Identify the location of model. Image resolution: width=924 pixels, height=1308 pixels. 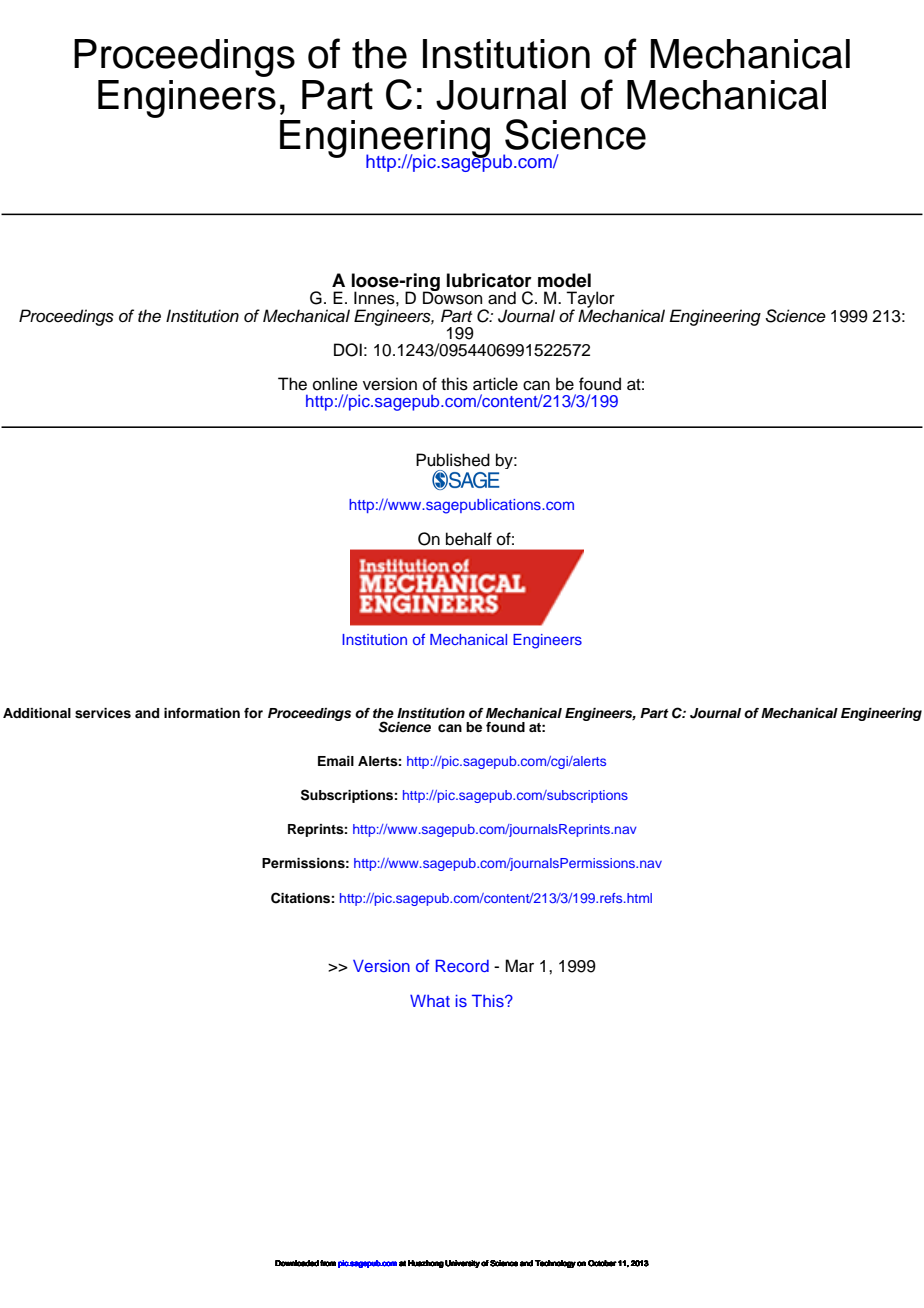
(564, 280).
